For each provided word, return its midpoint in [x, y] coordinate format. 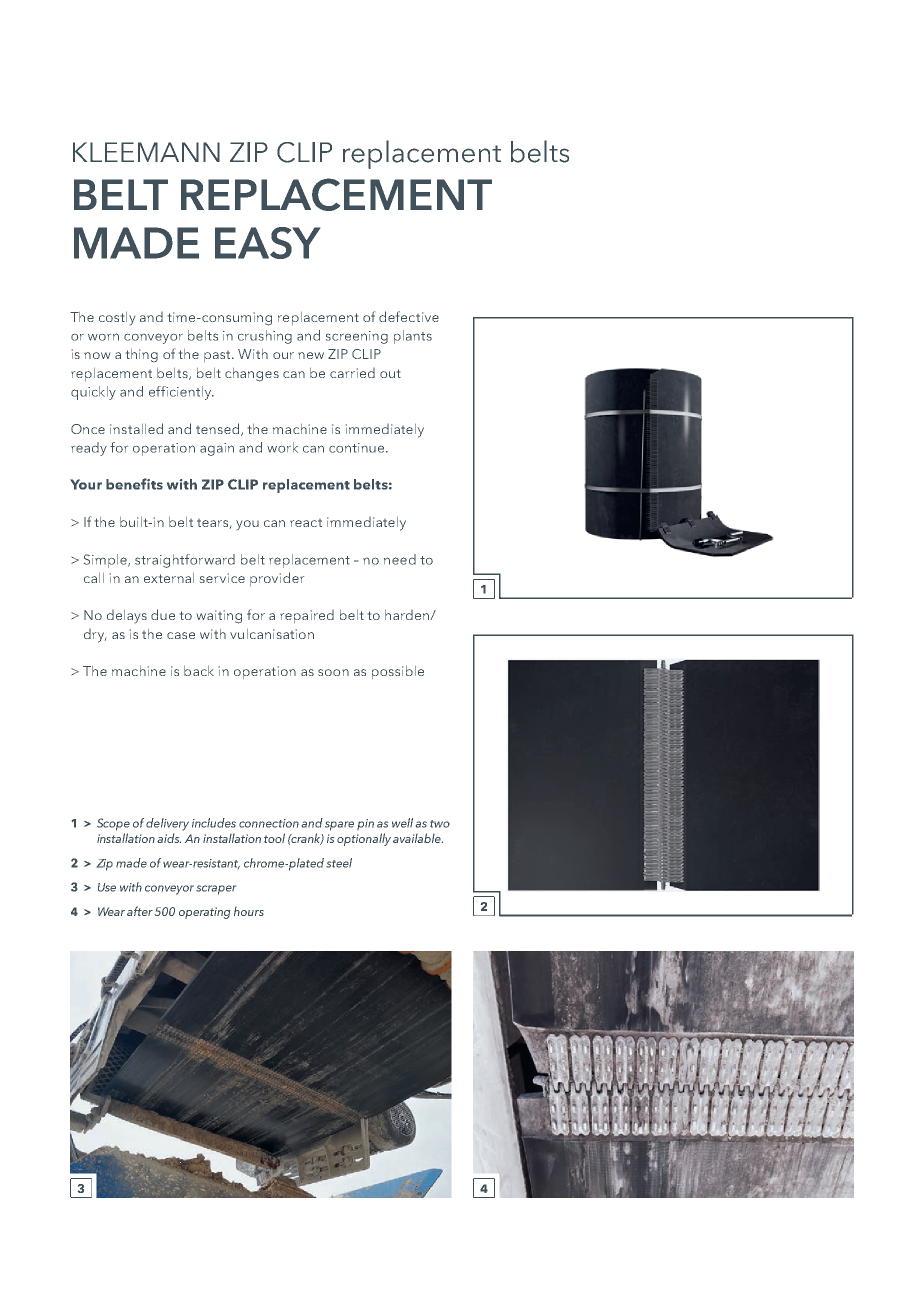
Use [107, 887]
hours [249, 911]
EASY [267, 243]
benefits [134, 484]
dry [95, 636]
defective [409, 316]
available [418, 838]
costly [117, 318]
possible [398, 672]
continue [358, 448]
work [282, 447]
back [199, 671]
